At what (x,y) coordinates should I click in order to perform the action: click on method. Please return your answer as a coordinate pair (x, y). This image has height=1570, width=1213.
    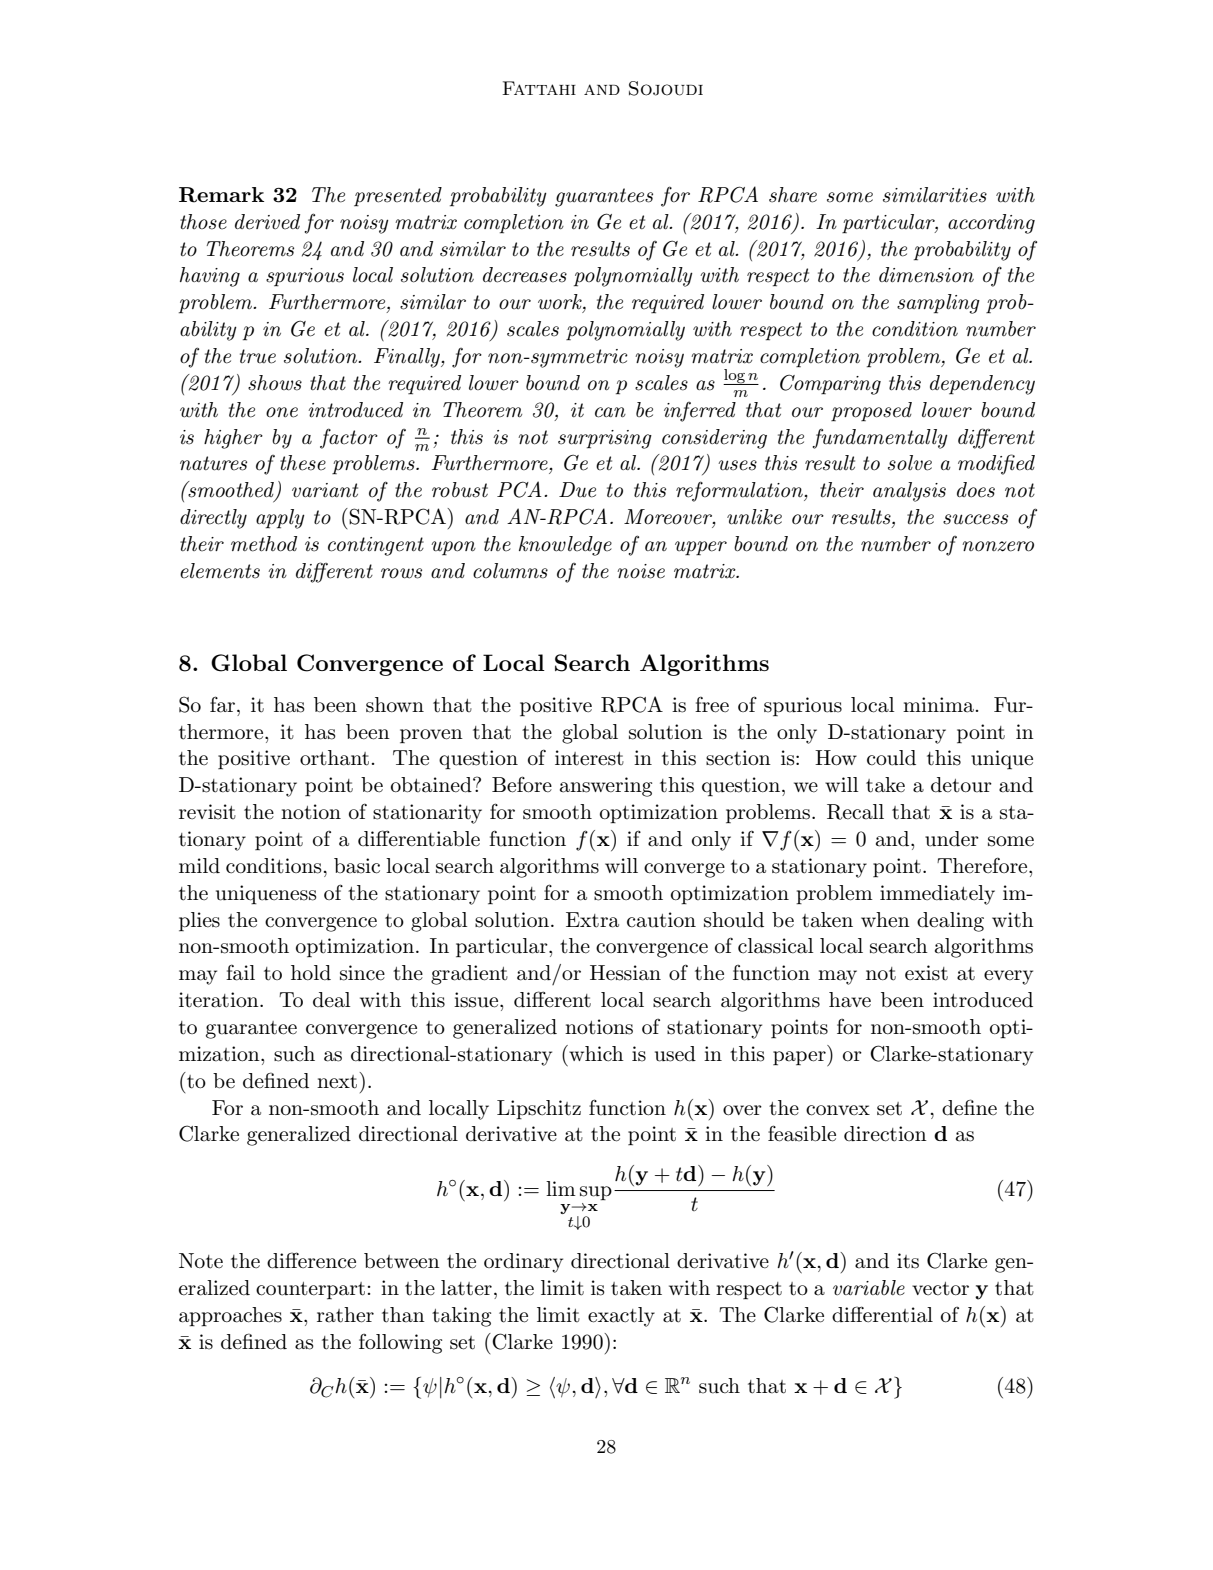
    Looking at the image, I should click on (264, 544).
